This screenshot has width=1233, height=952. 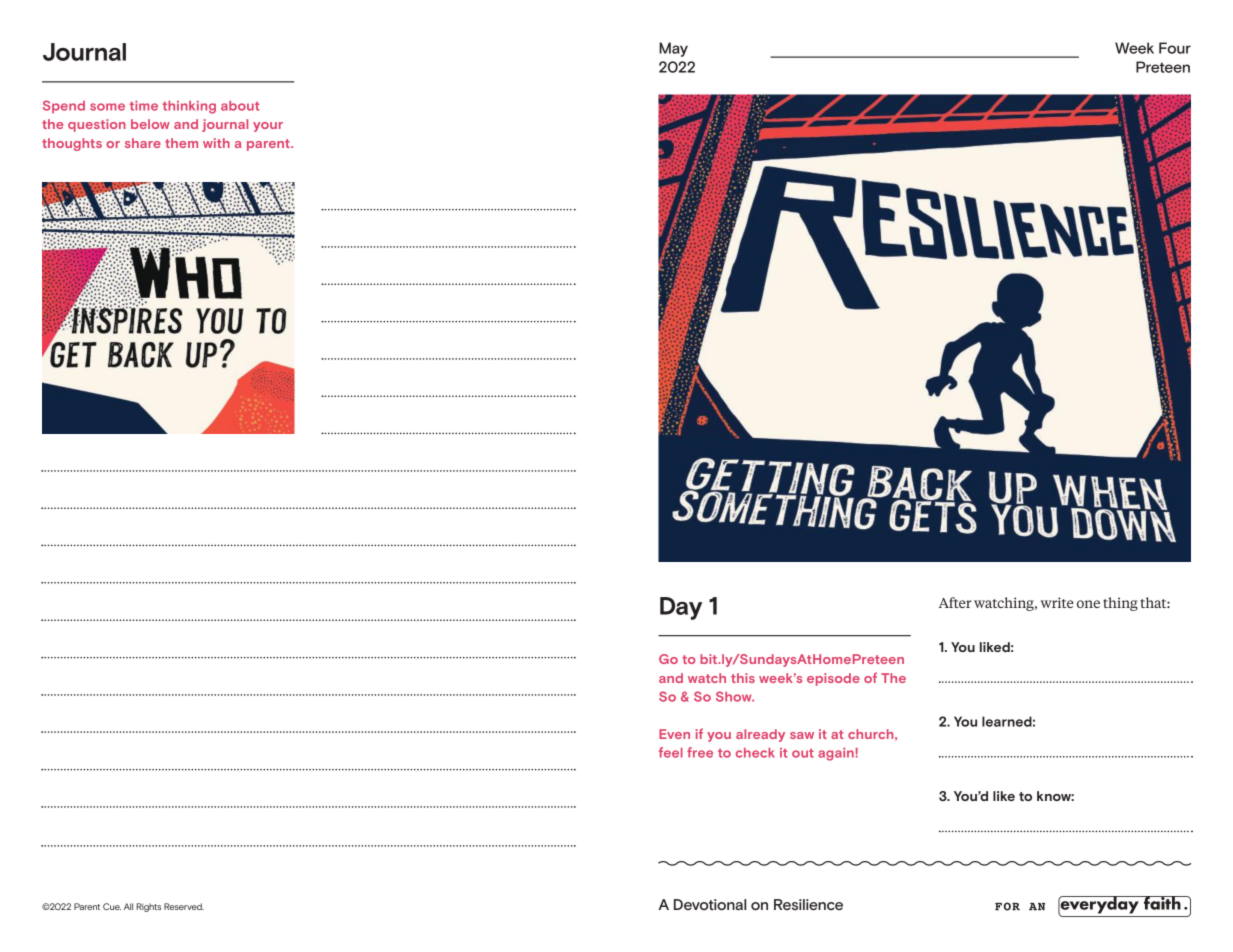 What do you see at coordinates (181, 143) in the screenshot?
I see `them` at bounding box center [181, 143].
